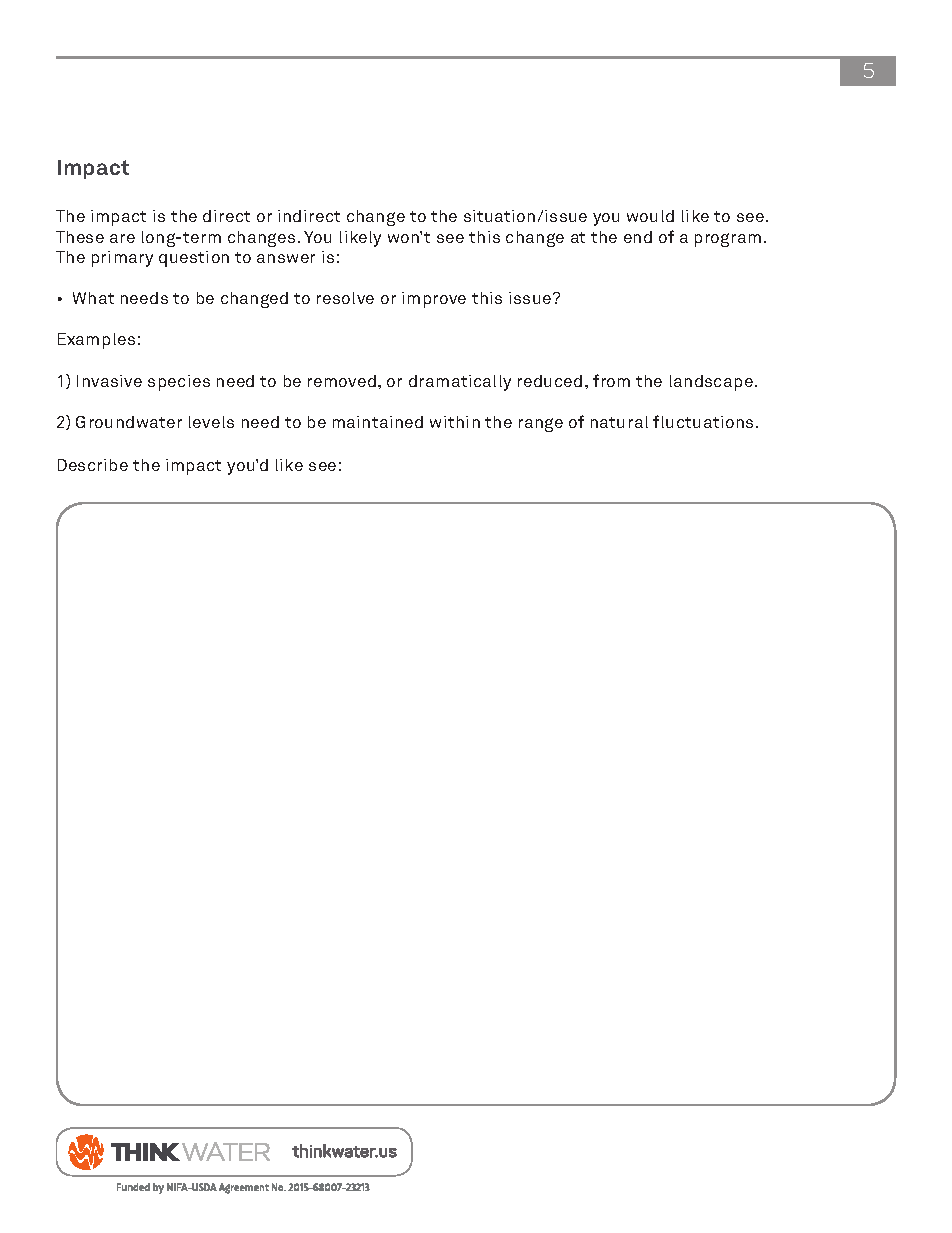 The height and width of the image is (1233, 952). I want to click on Describe, so click(93, 465).
